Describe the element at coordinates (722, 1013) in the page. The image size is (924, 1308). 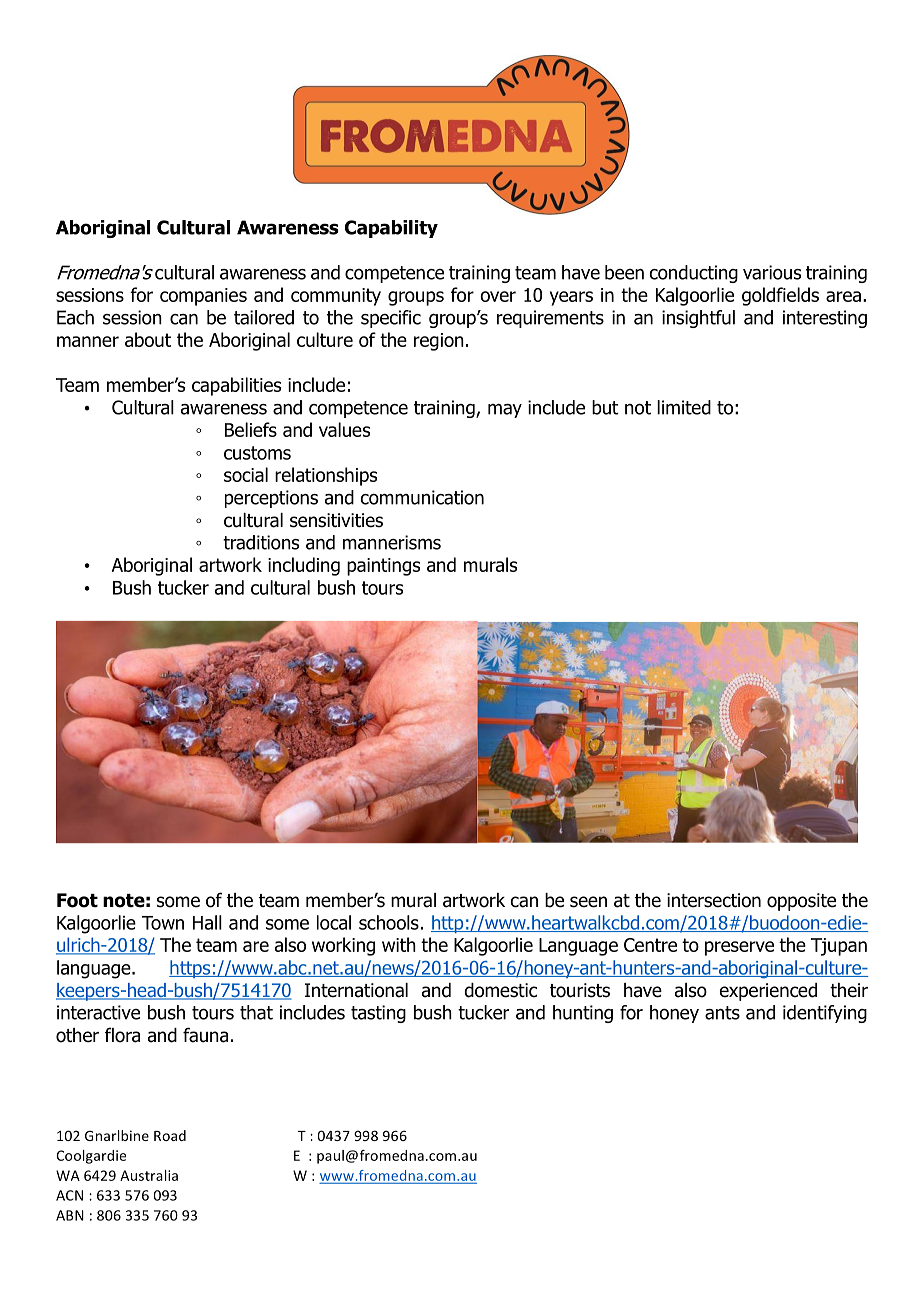
I see `ants` at that location.
